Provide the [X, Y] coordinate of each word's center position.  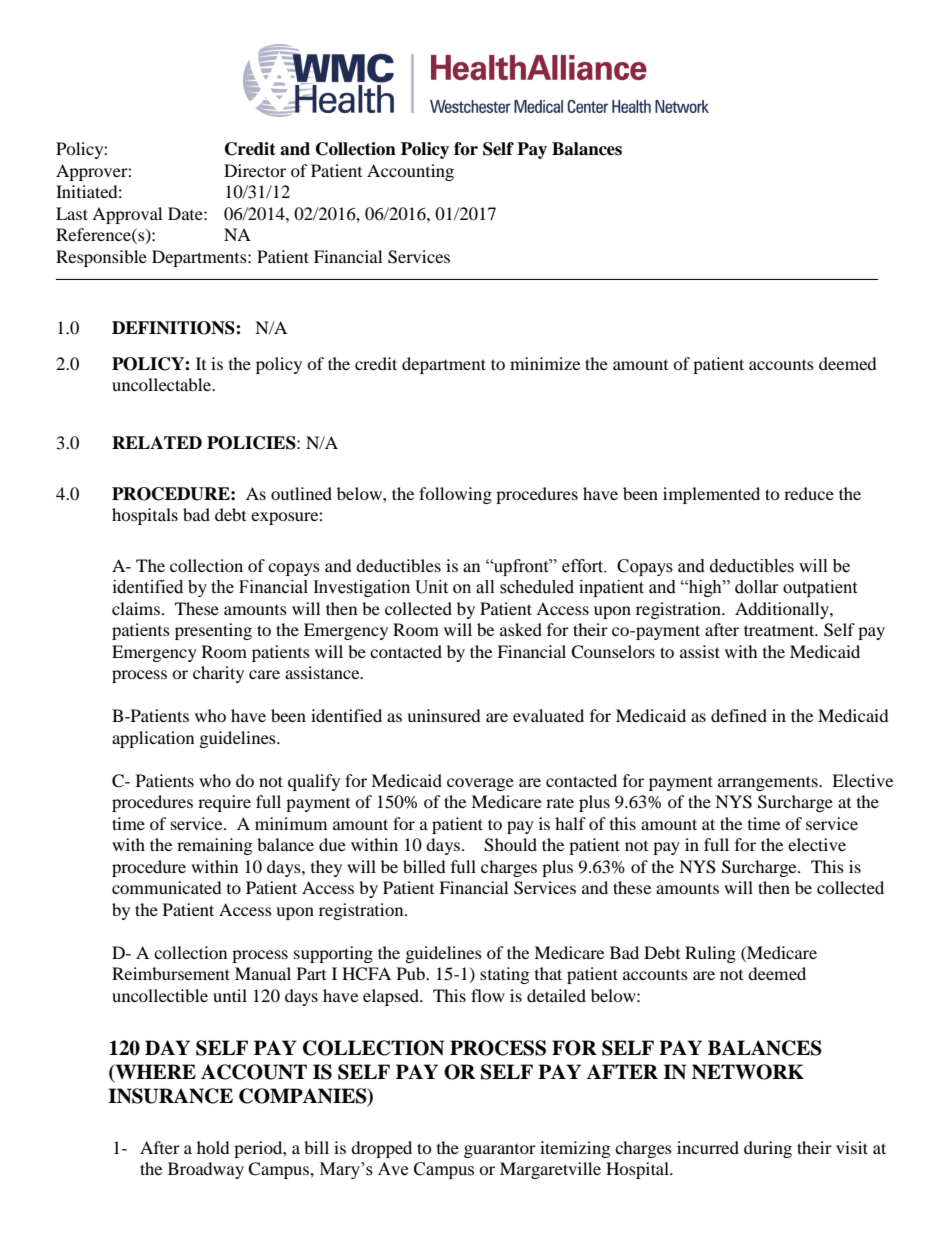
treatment [780, 630]
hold [213, 1147]
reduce [809, 493]
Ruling [710, 954]
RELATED [157, 442]
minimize [545, 363]
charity [218, 674]
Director [255, 170]
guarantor [500, 1151]
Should [510, 845]
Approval [127, 215]
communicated [167, 887]
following [455, 495]
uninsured [444, 715]
